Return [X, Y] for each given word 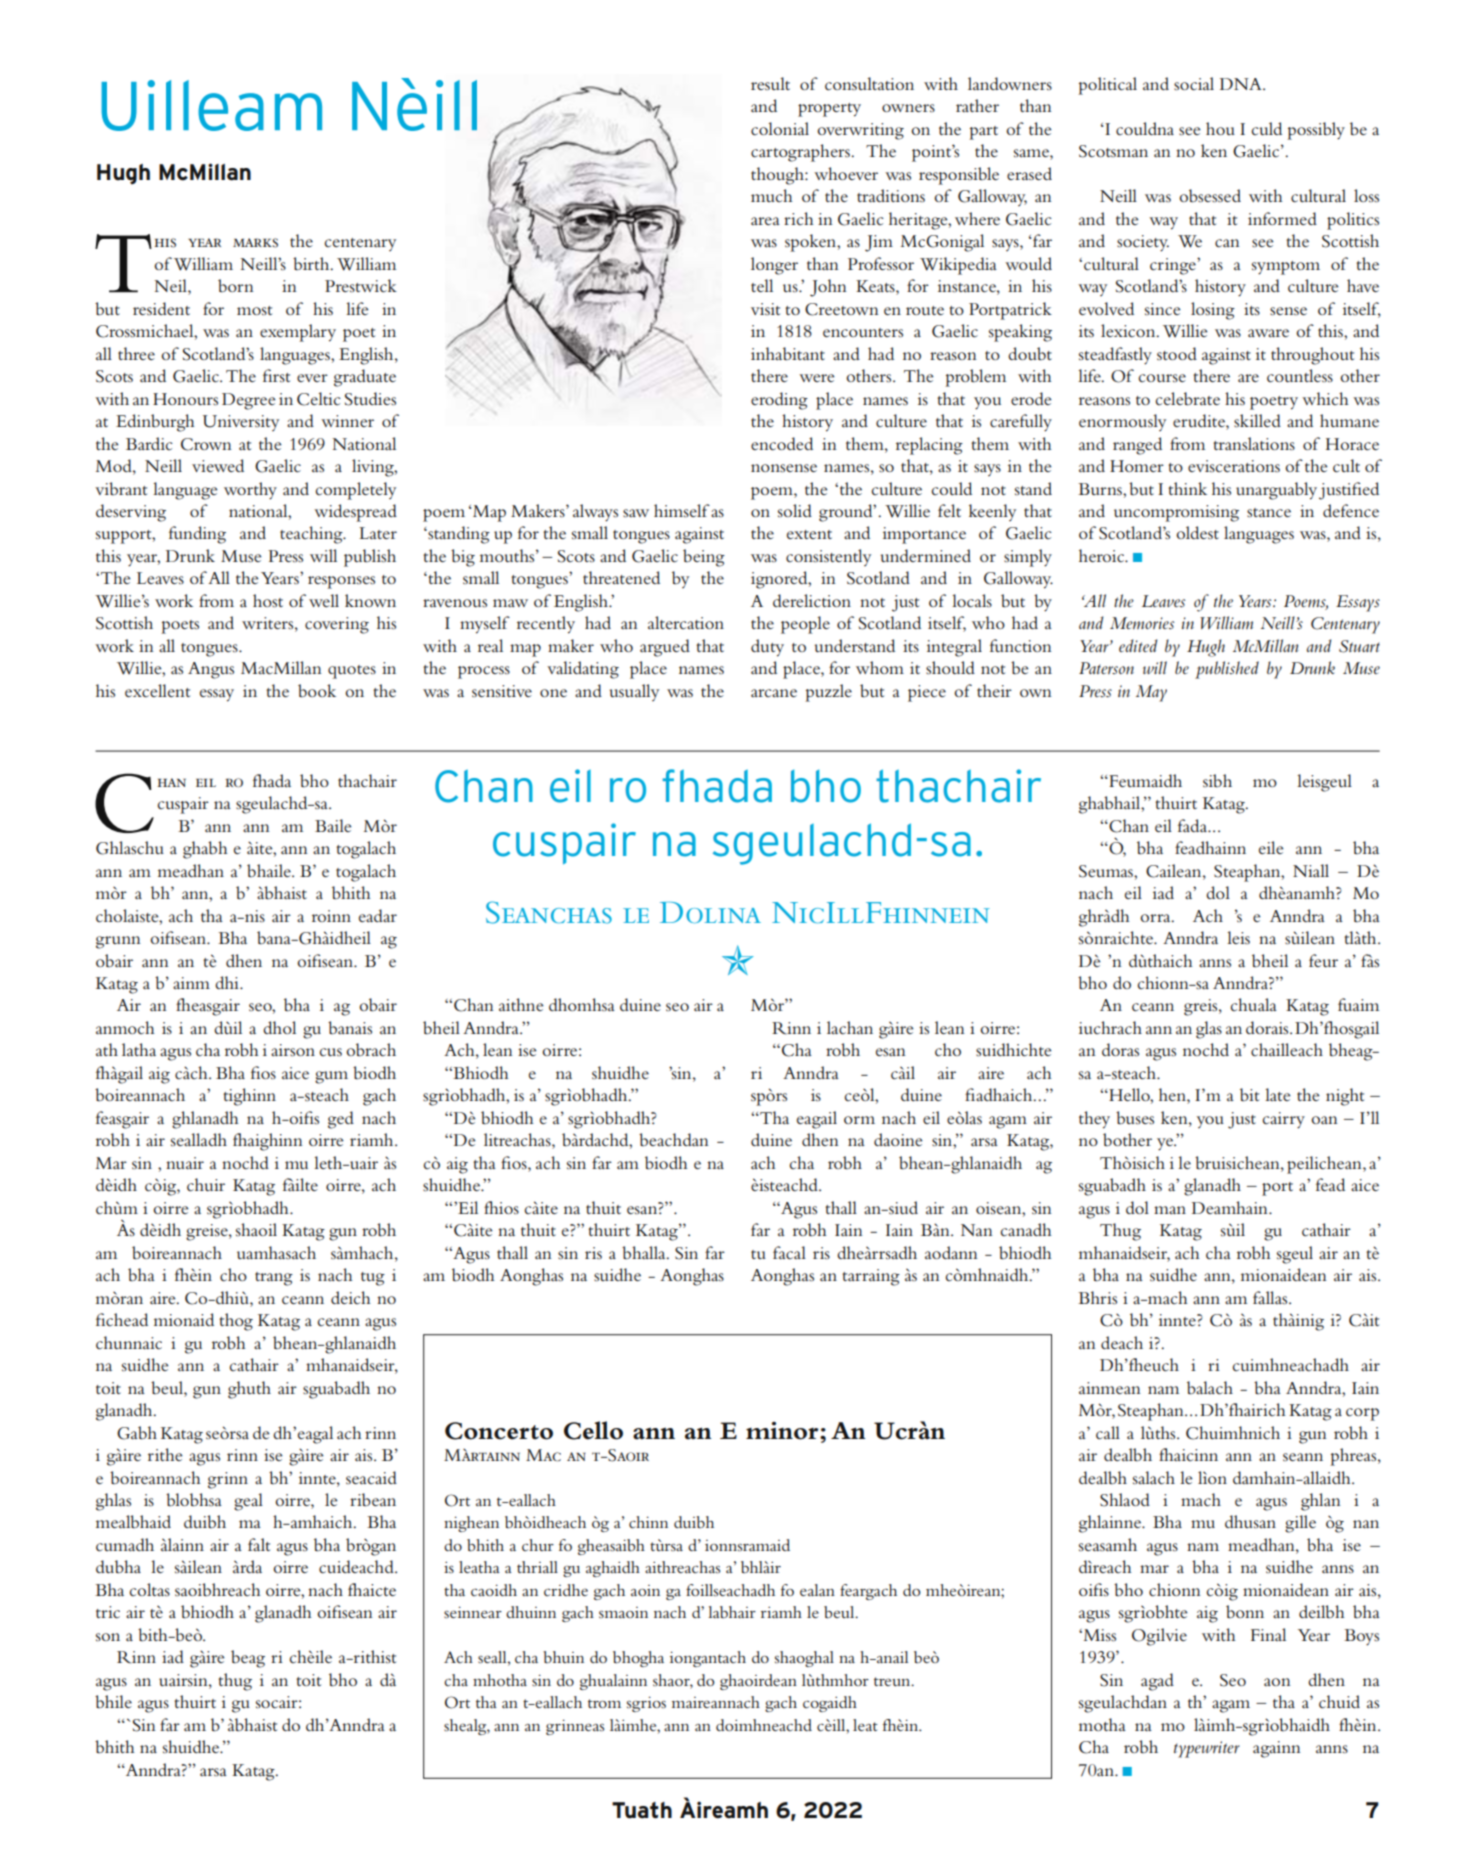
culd [1266, 128]
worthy [250, 491]
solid [795, 510]
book [317, 690]
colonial [780, 128]
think [1187, 488]
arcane [774, 693]
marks [255, 243]
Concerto [499, 1431]
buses [1135, 1118]
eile [1271, 847]
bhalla [645, 1253]
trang [274, 1279]
